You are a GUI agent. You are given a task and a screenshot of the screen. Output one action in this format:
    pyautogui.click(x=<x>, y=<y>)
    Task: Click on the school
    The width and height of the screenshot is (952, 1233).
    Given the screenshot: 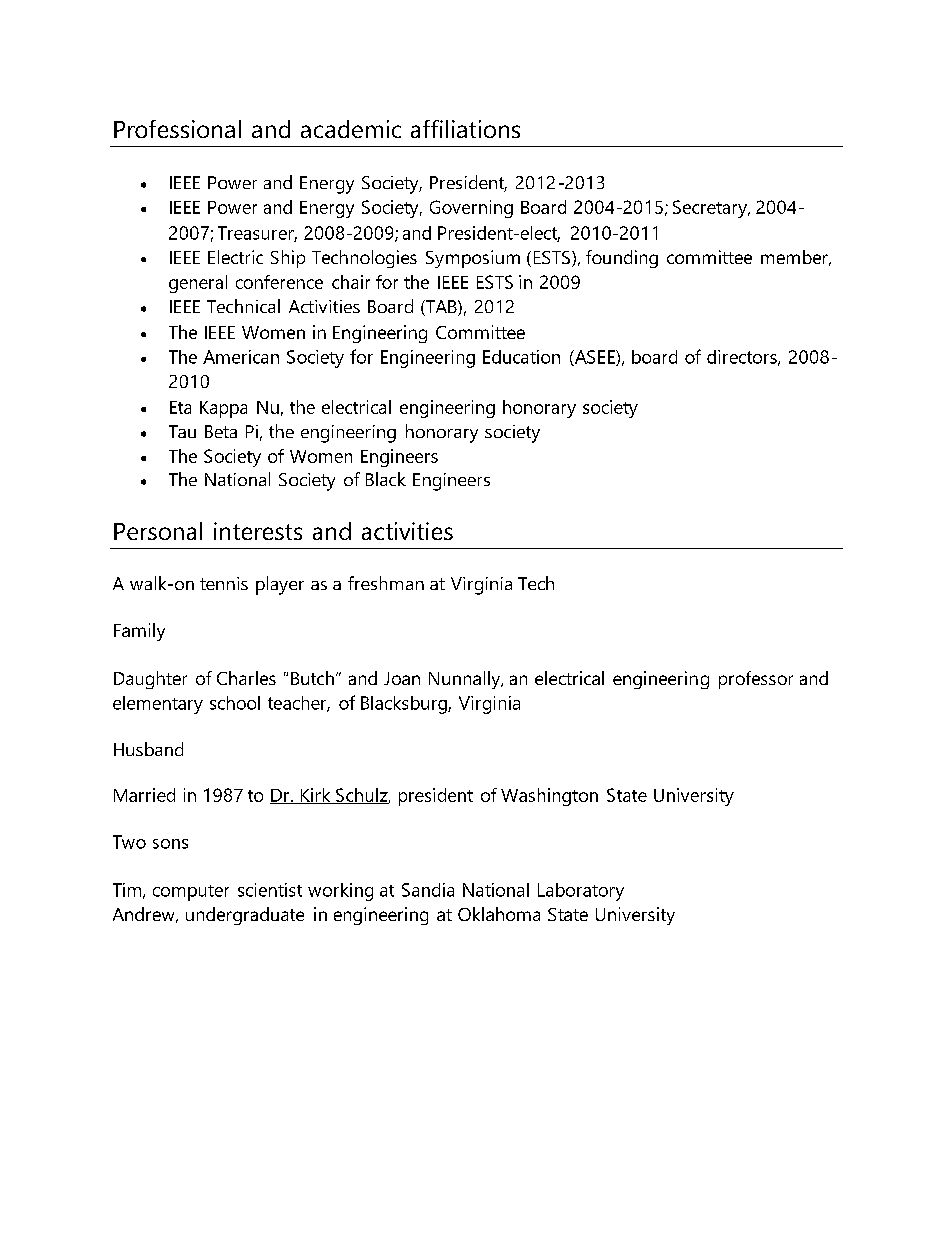 What is the action you would take?
    pyautogui.click(x=235, y=703)
